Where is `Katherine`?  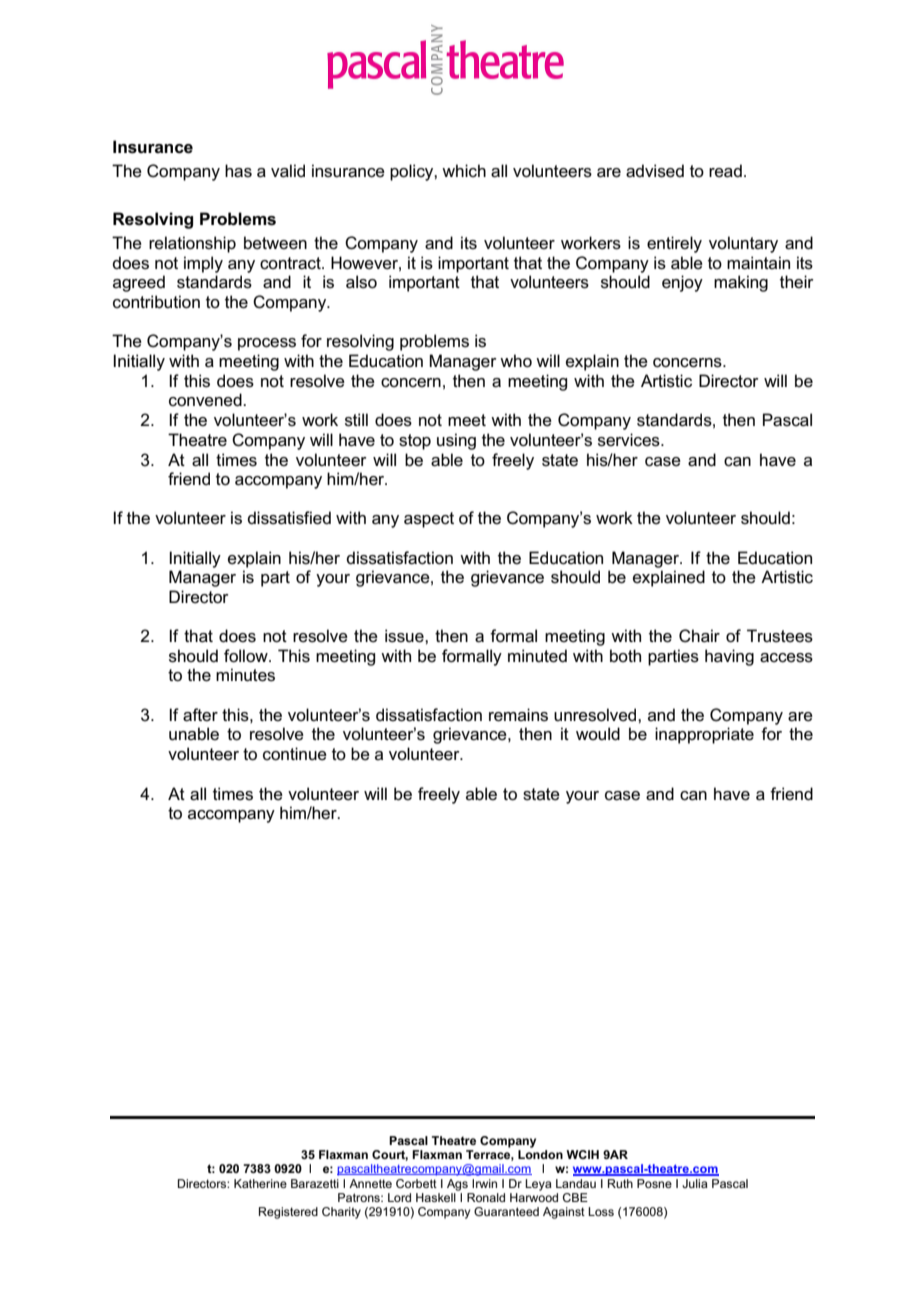
Katherine is located at coordinates (260, 1183).
